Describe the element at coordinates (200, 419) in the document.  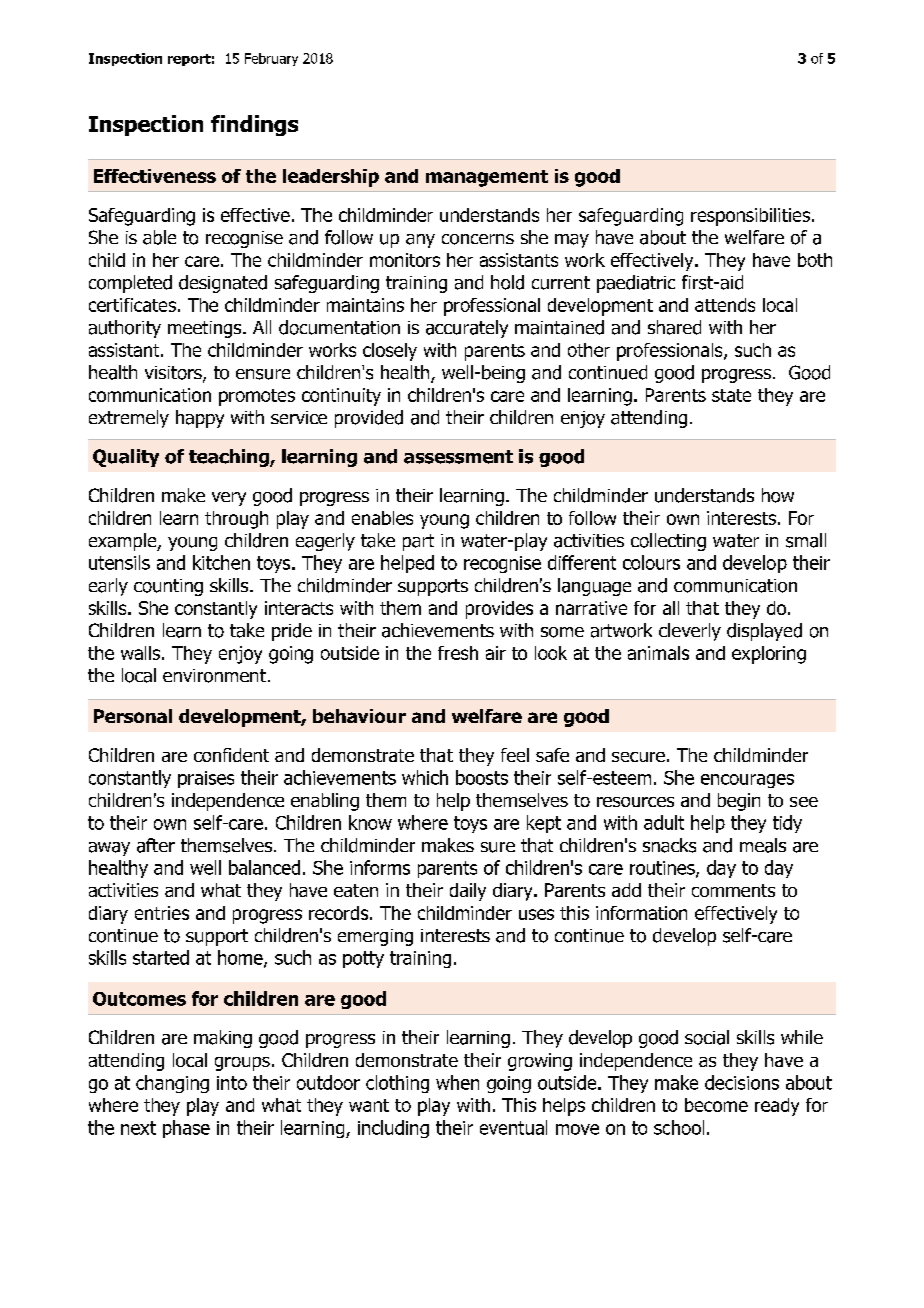
I see `happy` at that location.
